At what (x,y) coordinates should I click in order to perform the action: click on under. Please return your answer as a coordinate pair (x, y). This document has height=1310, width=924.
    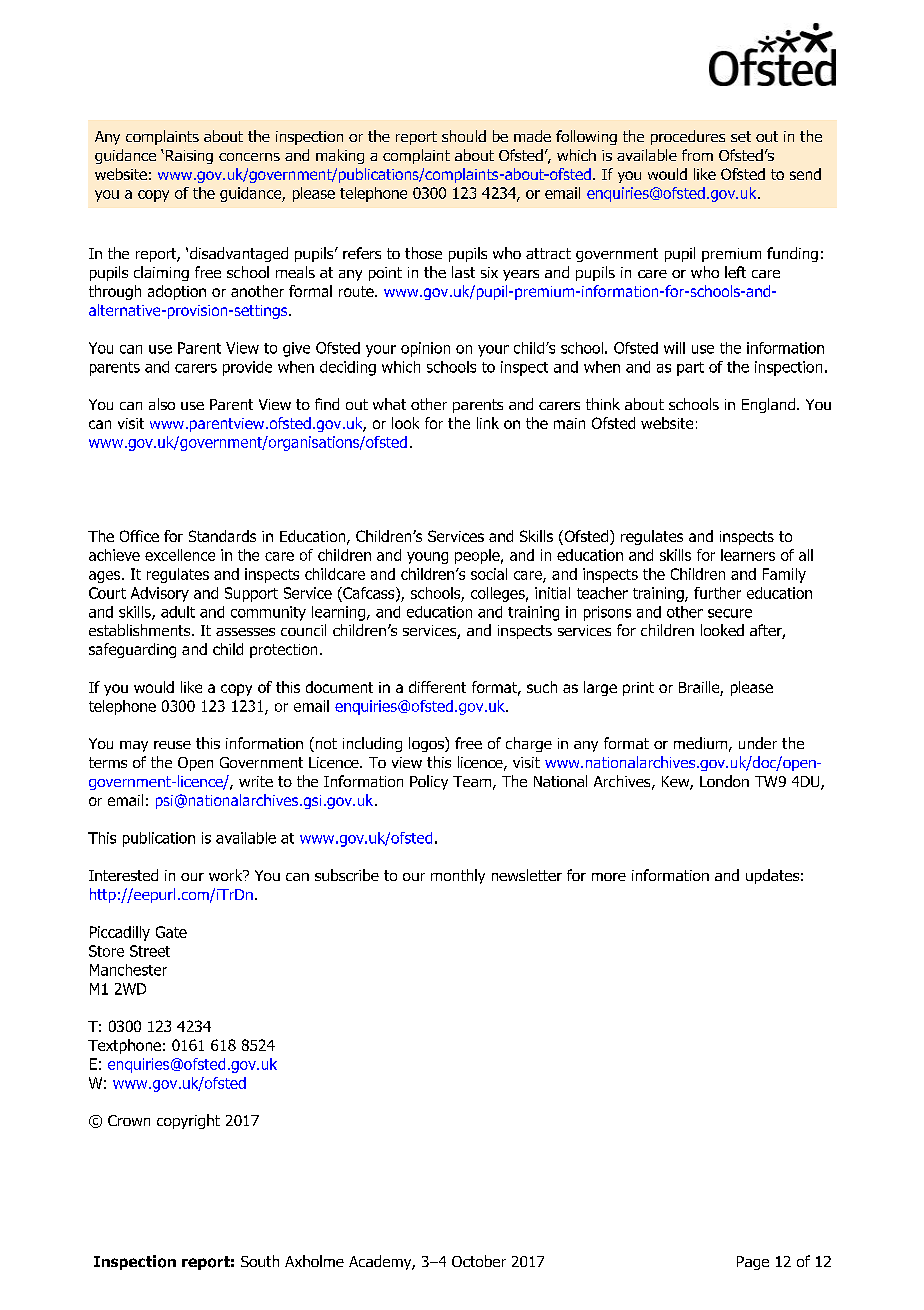
    Looking at the image, I should click on (758, 743).
